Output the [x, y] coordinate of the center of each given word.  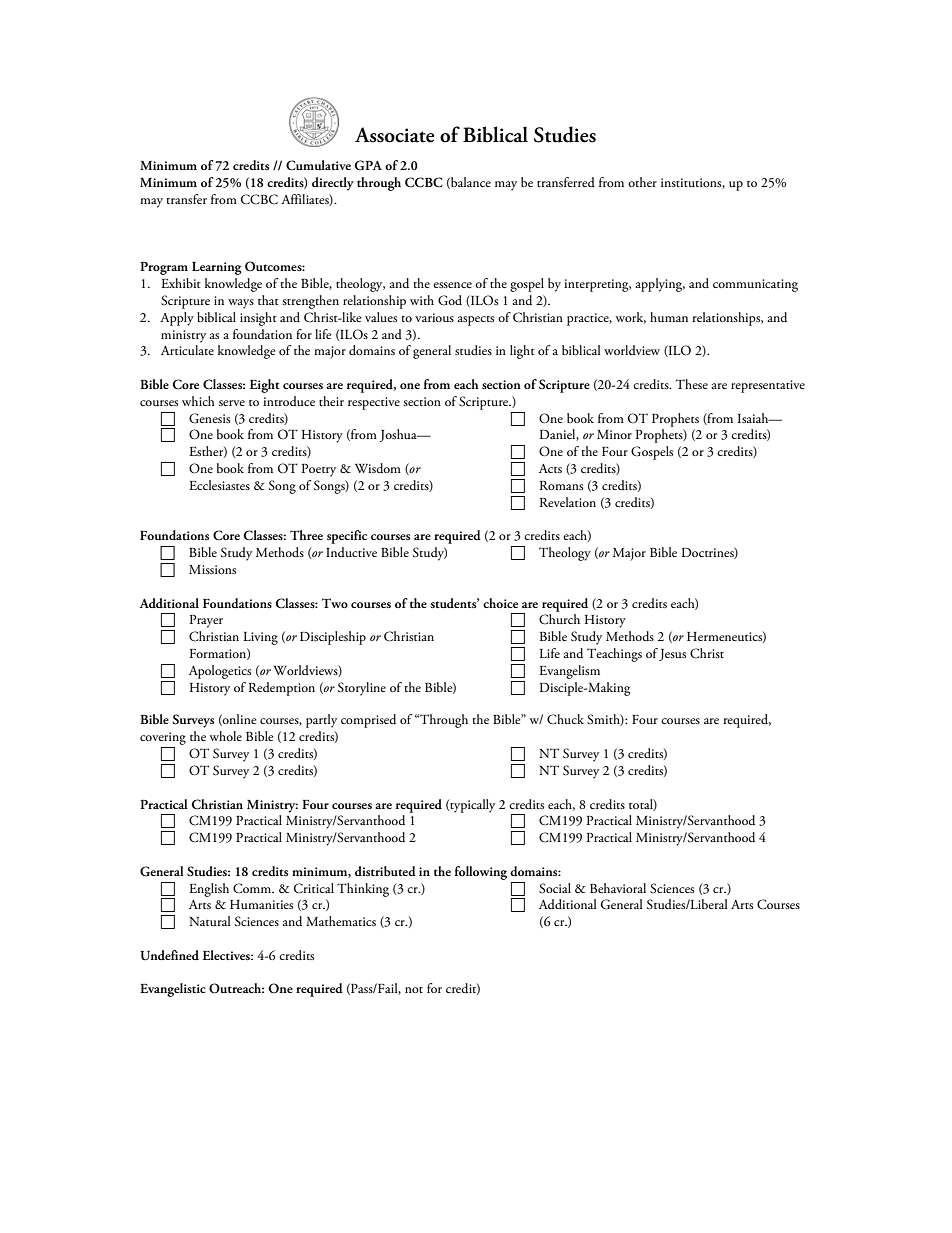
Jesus [672, 655]
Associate [395, 135]
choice [500, 603]
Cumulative [318, 165]
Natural [209, 921]
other [642, 182]
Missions [212, 569]
